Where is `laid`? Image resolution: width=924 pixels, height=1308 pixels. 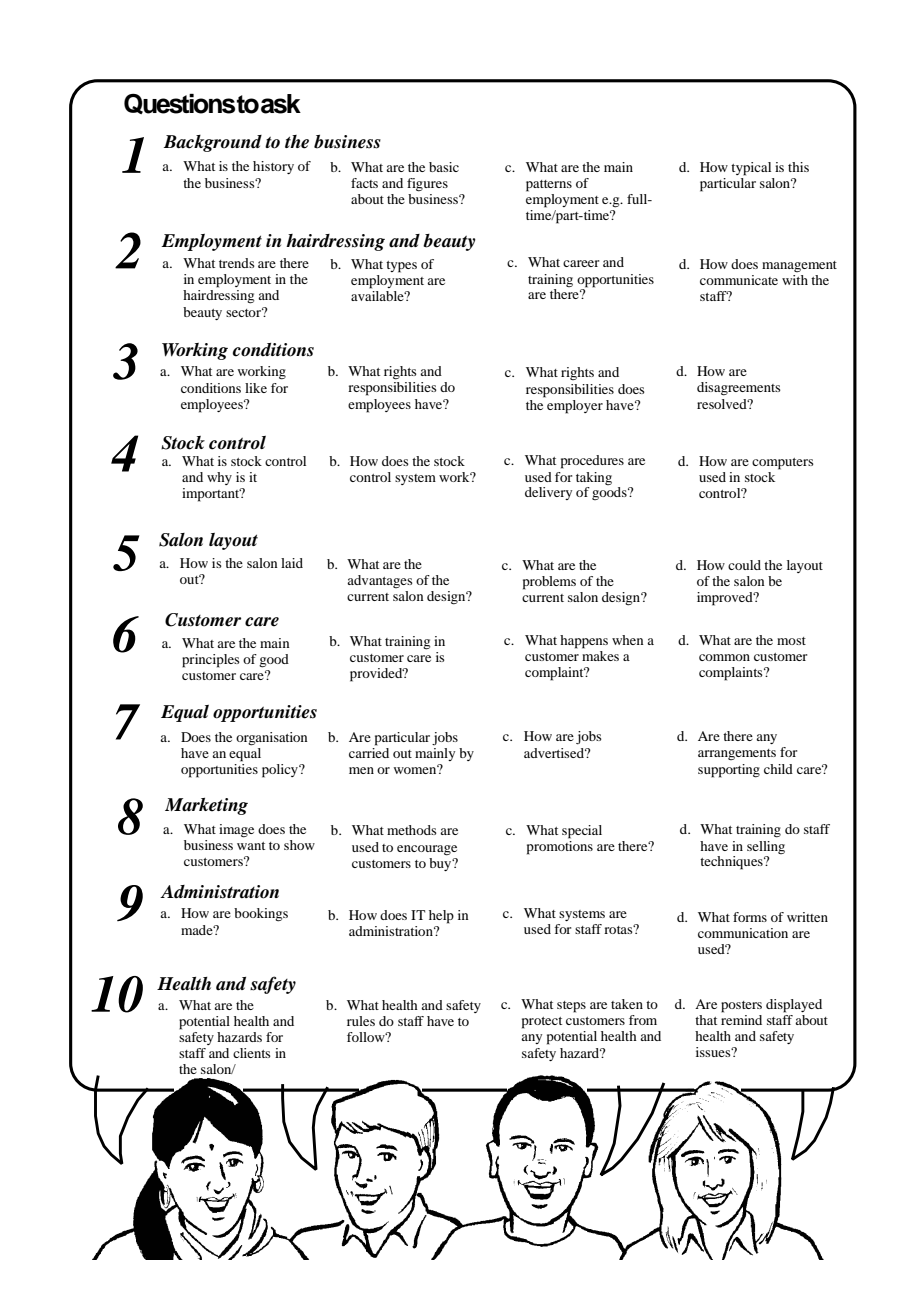 laid is located at coordinates (292, 563).
